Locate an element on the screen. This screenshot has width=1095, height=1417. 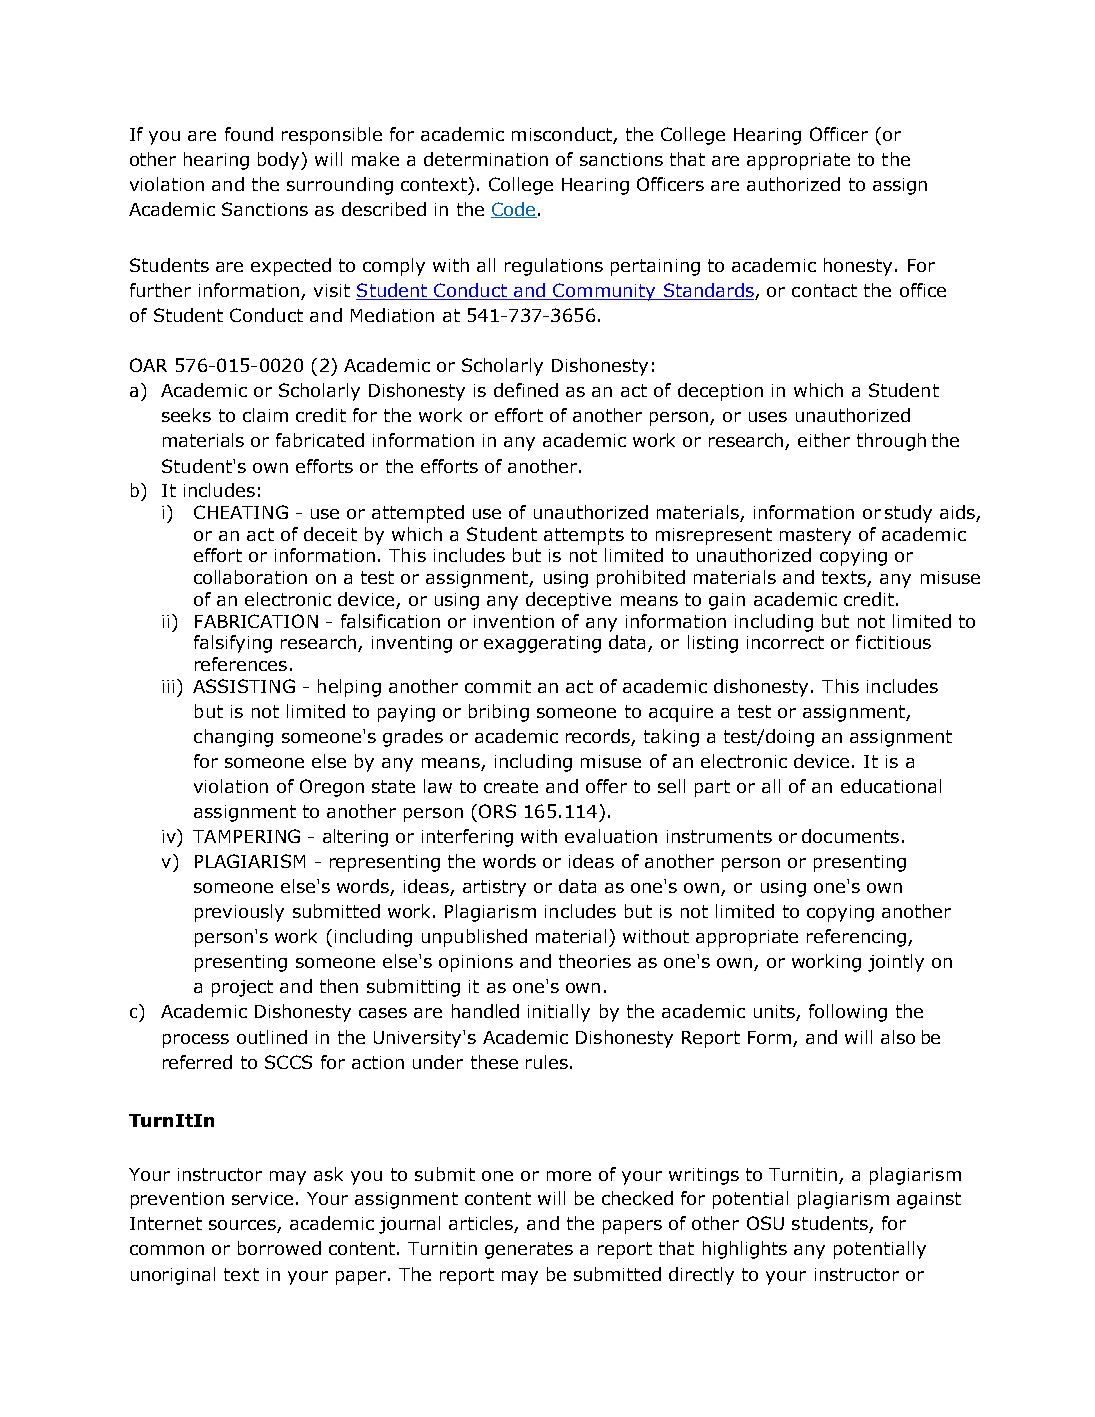
documents is located at coordinates (850, 836).
